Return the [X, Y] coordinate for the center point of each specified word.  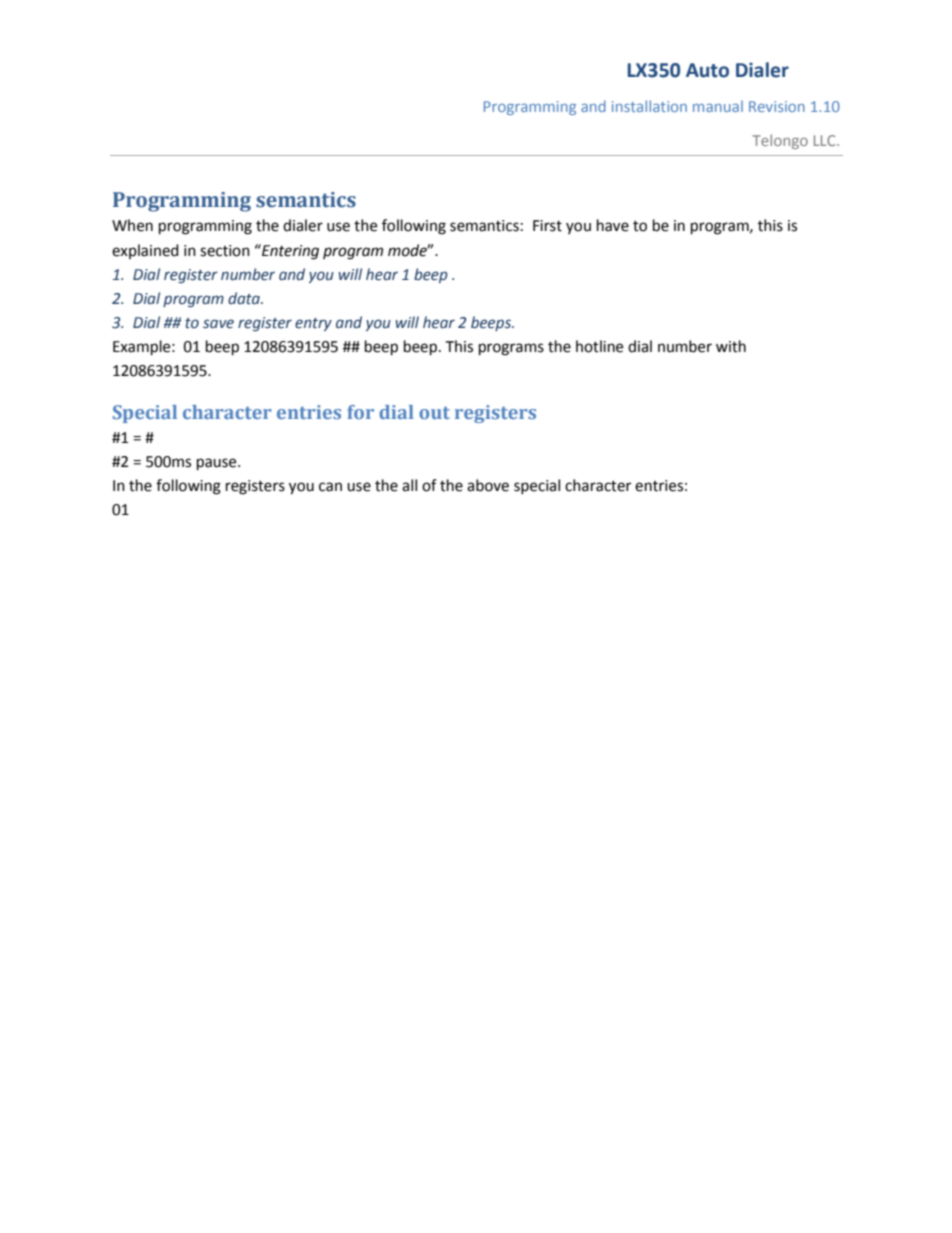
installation [649, 106]
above [488, 485]
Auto [707, 70]
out [434, 413]
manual [718, 106]
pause [218, 464]
